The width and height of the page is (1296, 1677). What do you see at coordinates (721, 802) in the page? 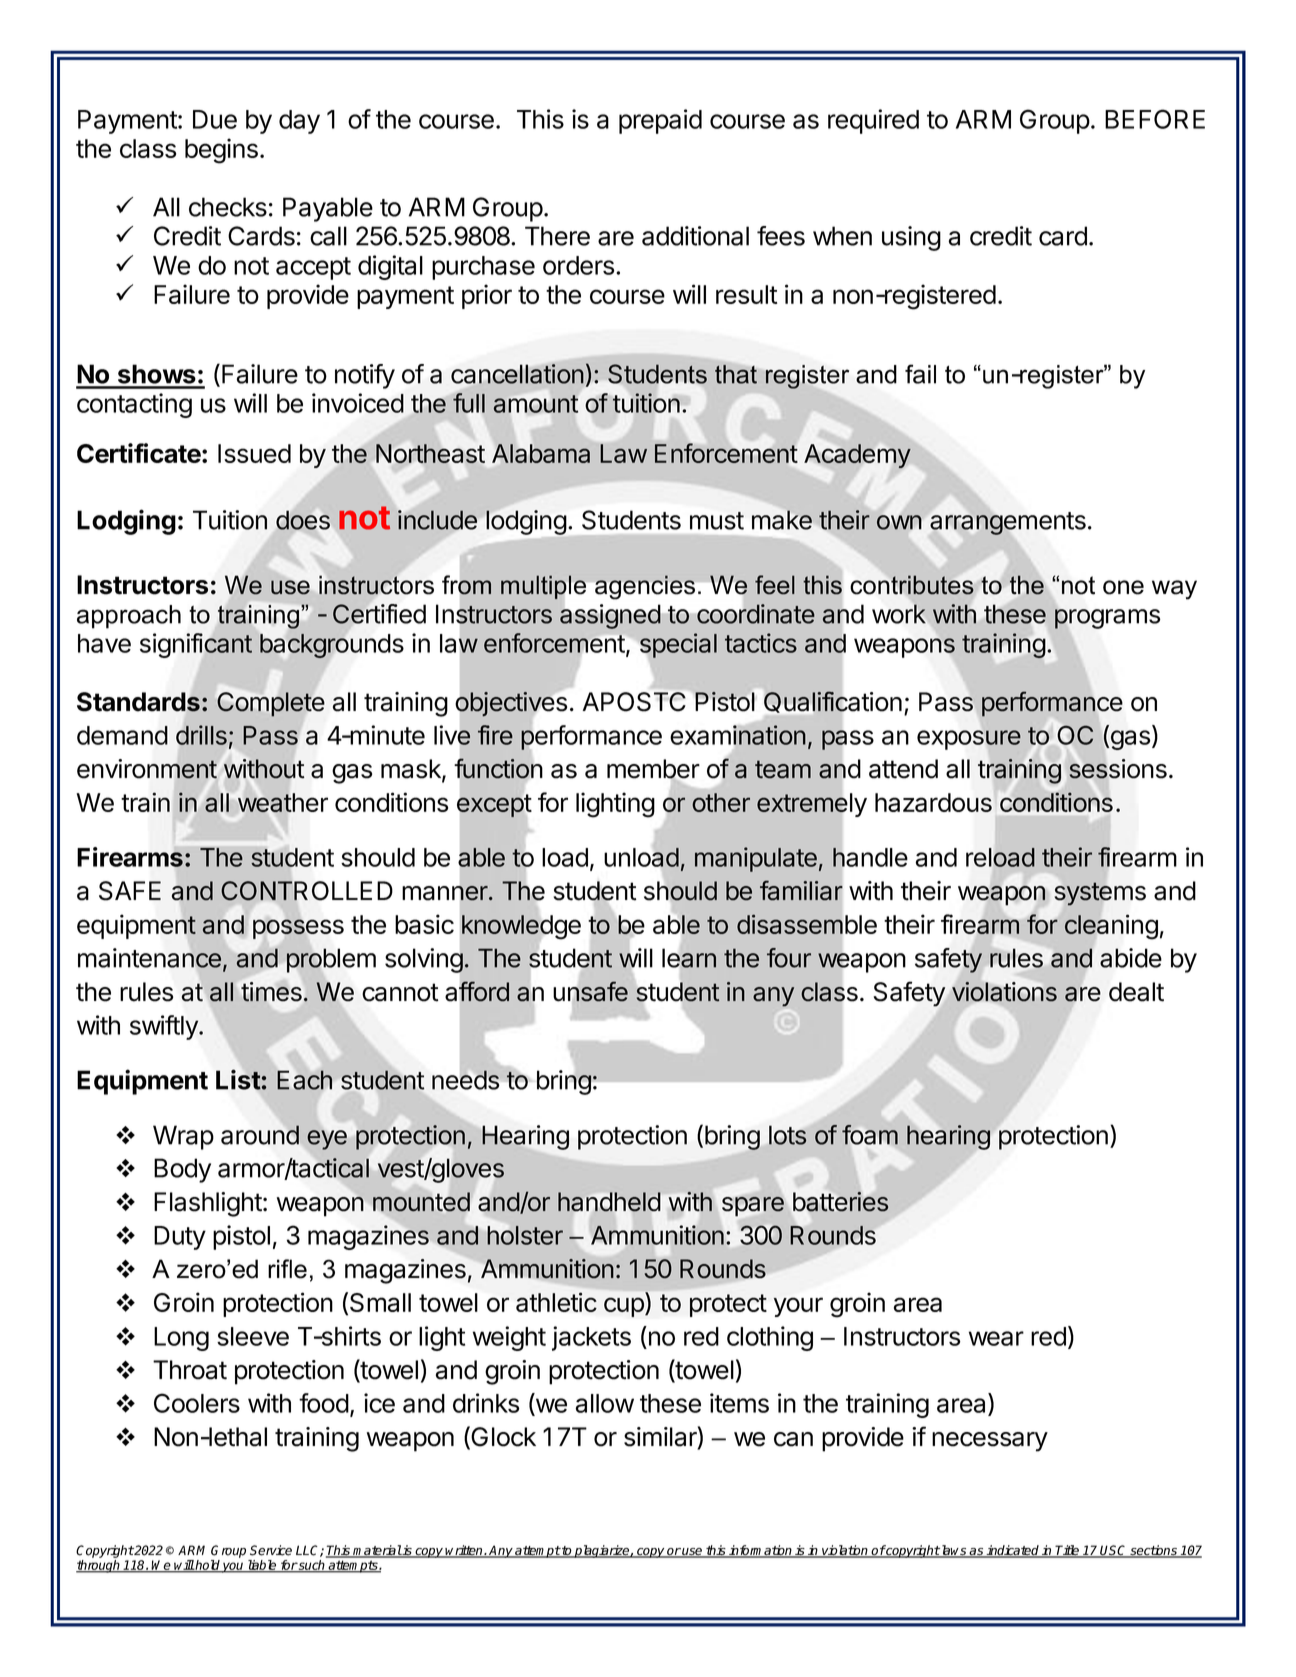
I see `other` at bounding box center [721, 802].
